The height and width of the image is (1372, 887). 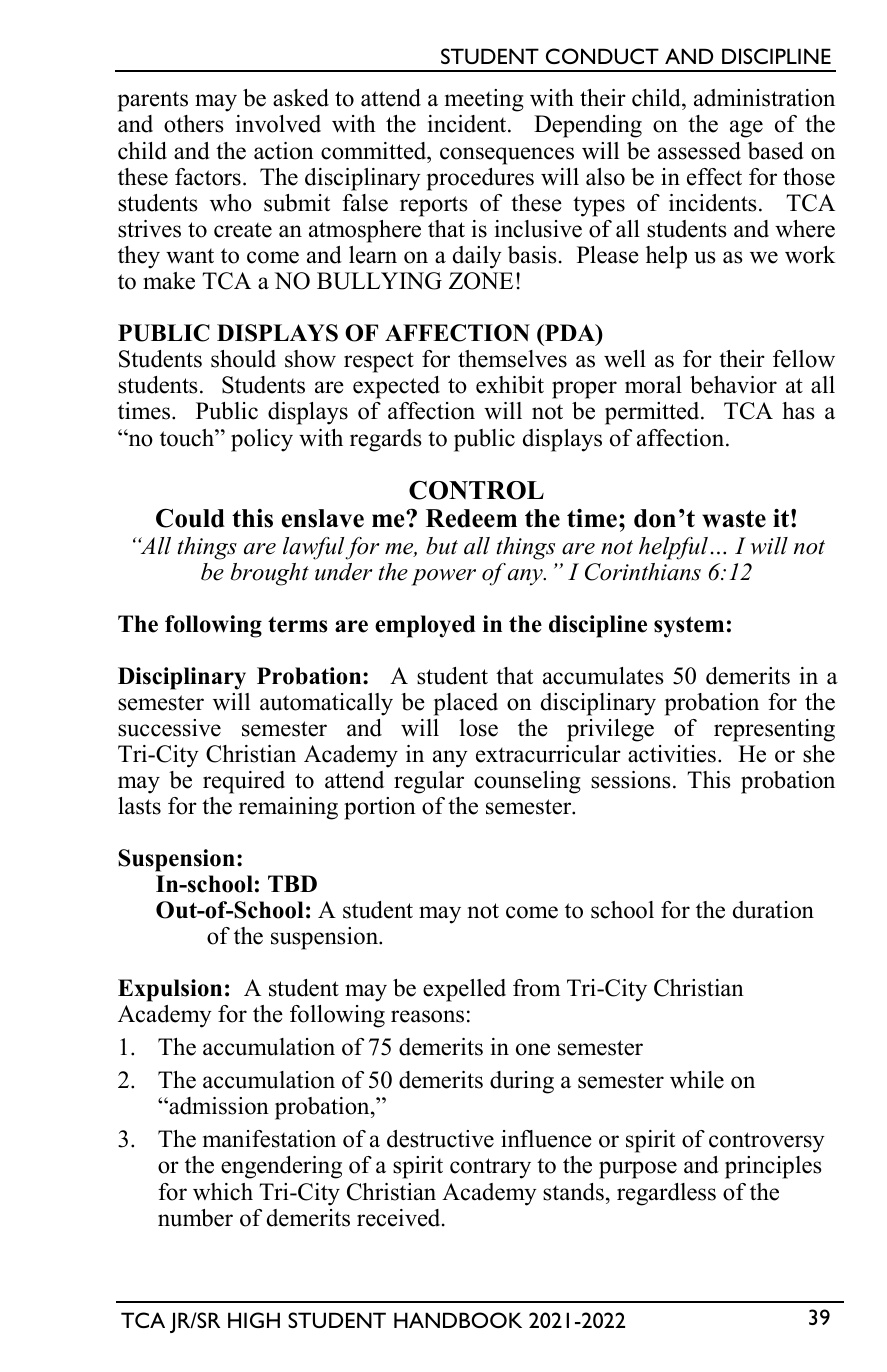 What do you see at coordinates (194, 124) in the image?
I see `others` at bounding box center [194, 124].
